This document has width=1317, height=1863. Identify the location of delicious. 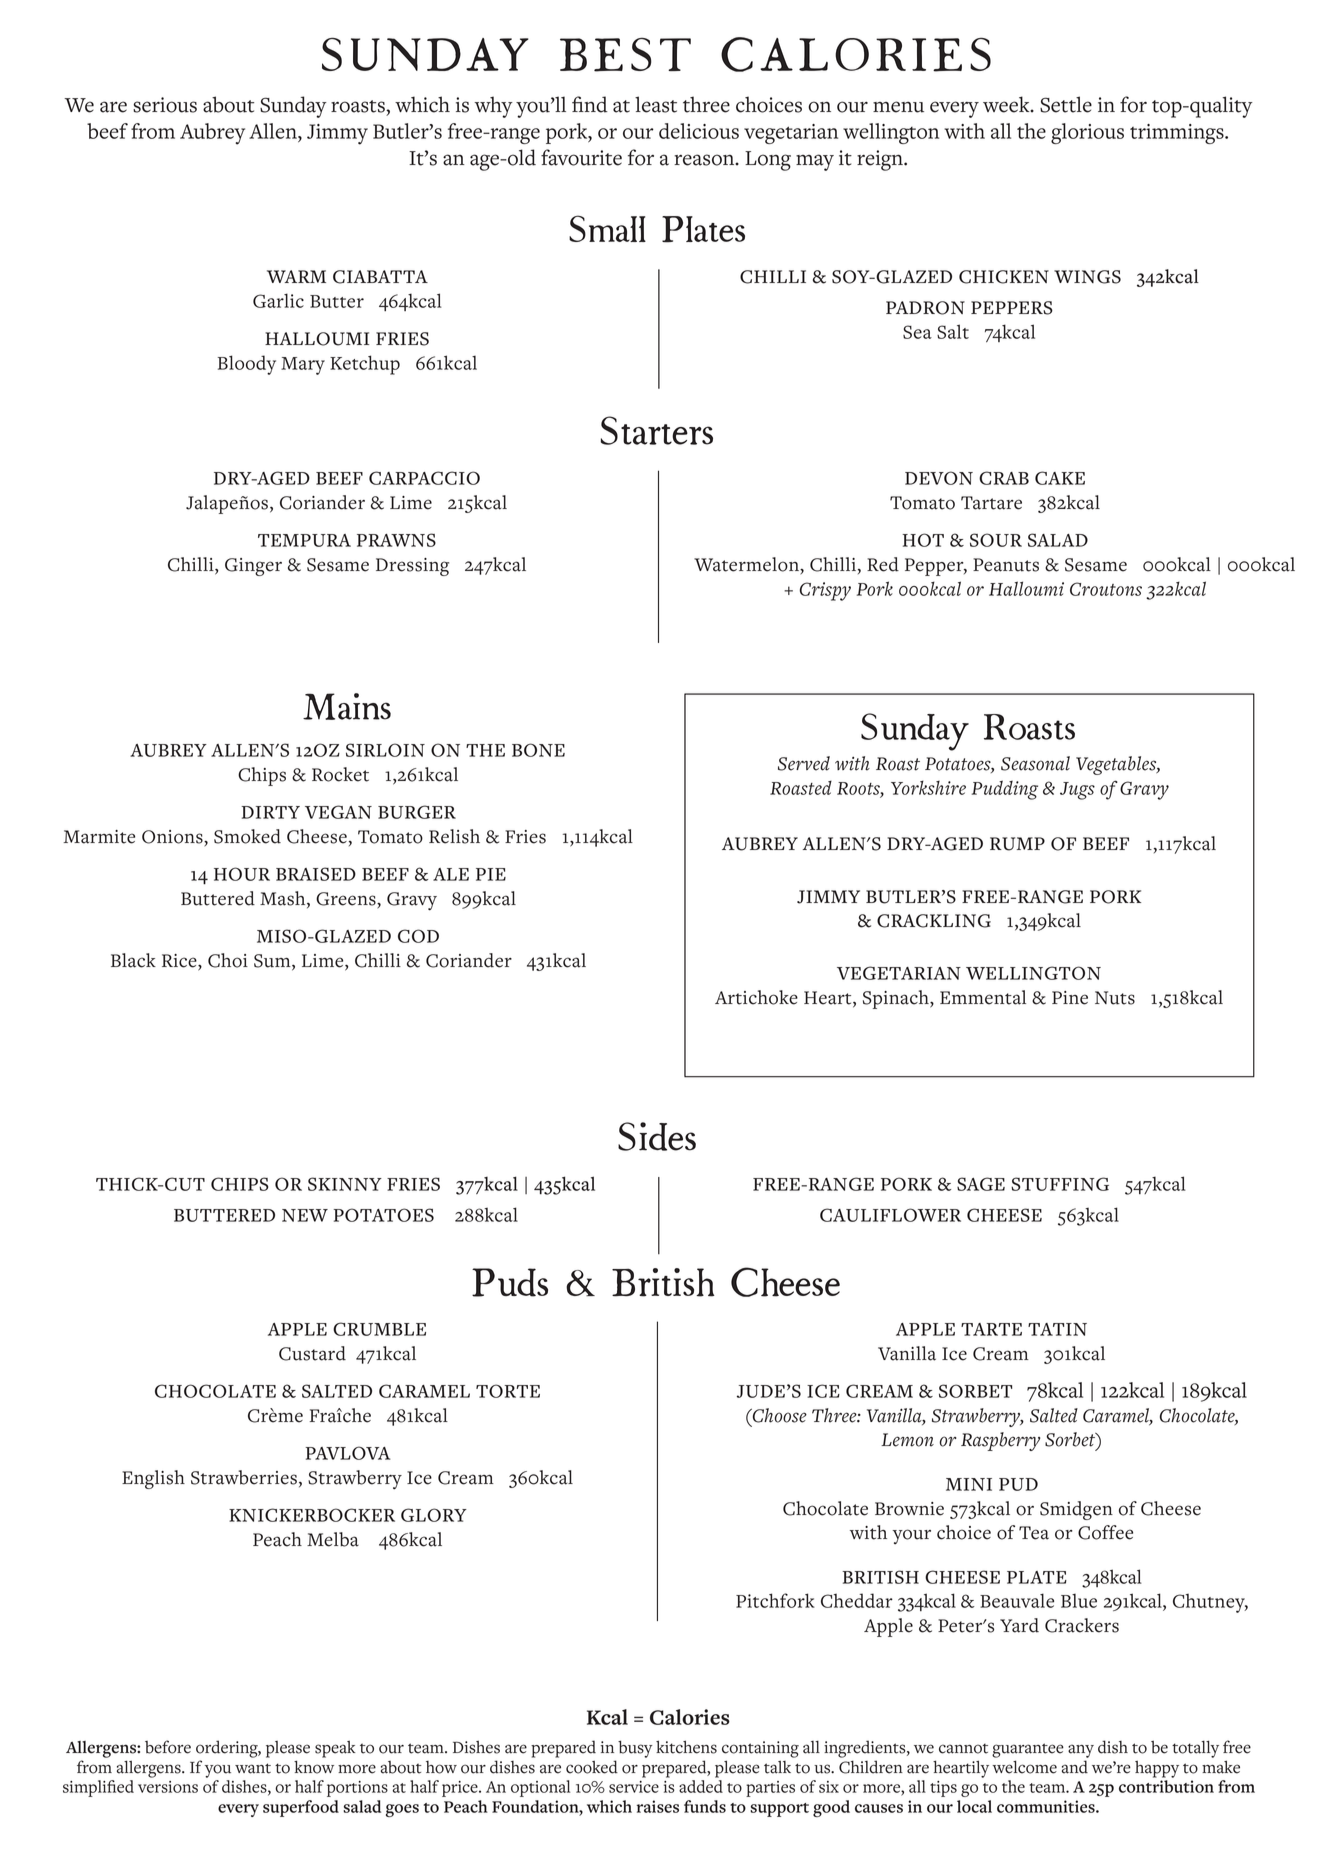
(699, 131).
